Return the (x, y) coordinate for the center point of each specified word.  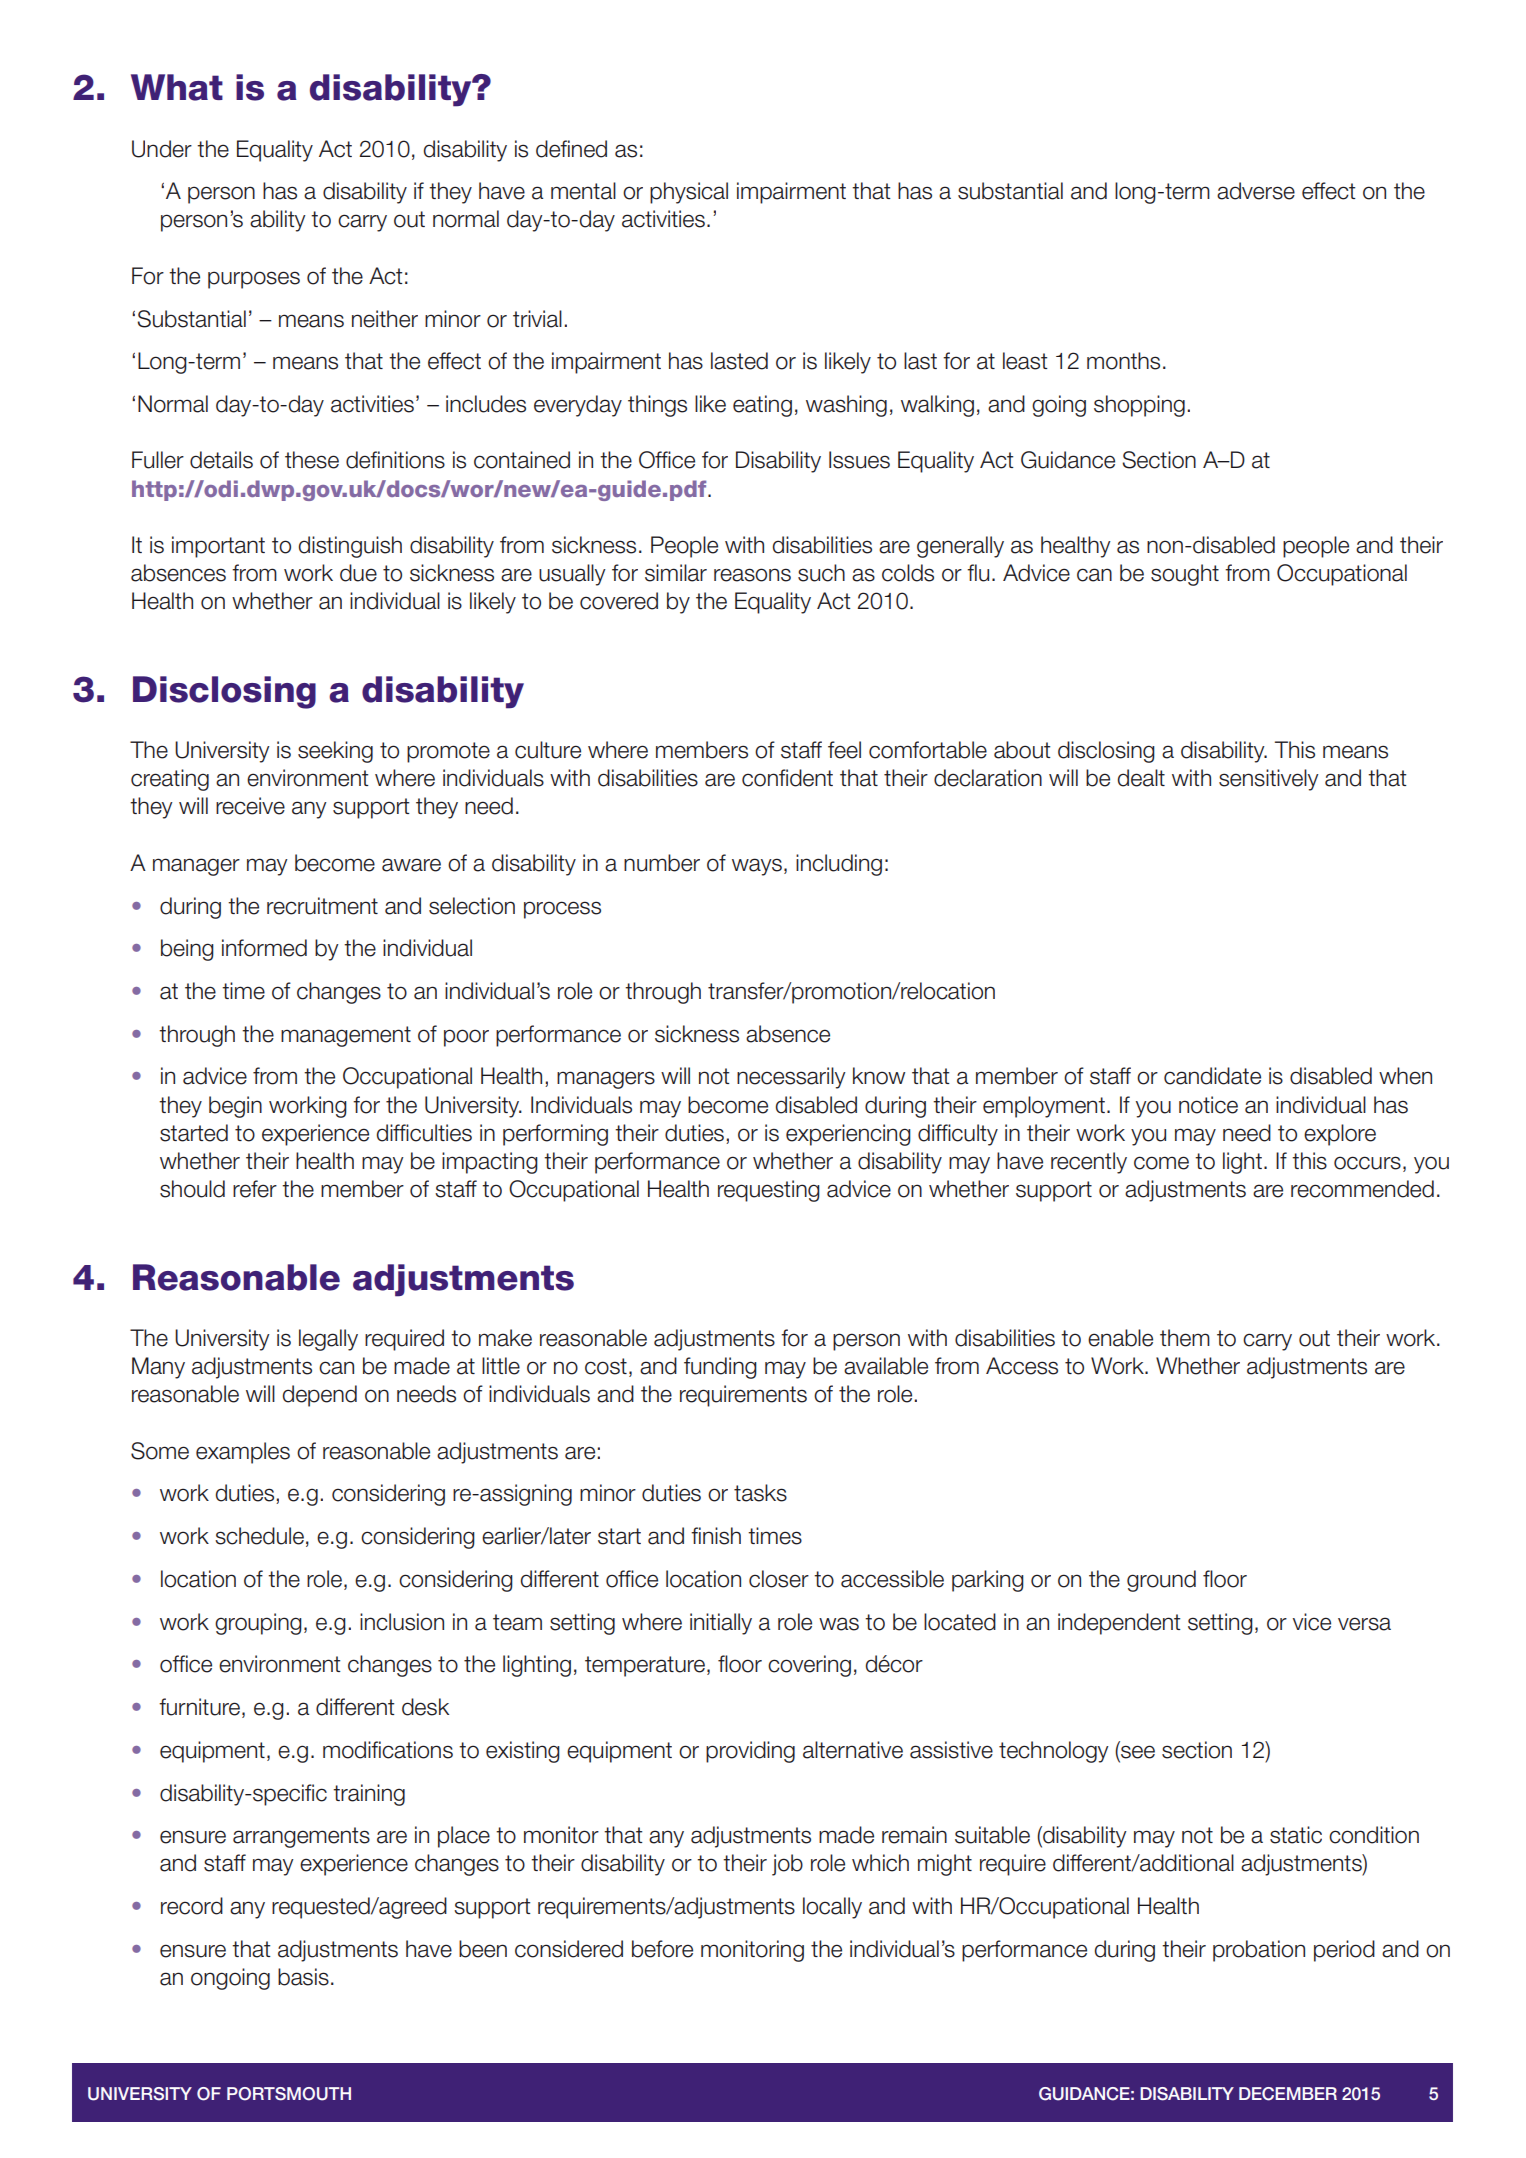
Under (162, 149)
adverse (1256, 191)
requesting (769, 1191)
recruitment (322, 906)
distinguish (350, 547)
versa (1364, 1624)
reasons (752, 575)
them (1185, 1338)
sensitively (1269, 780)
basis (303, 1977)
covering (809, 1666)
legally (328, 1340)
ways (757, 867)
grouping (258, 1624)
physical (689, 193)
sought (1185, 575)
